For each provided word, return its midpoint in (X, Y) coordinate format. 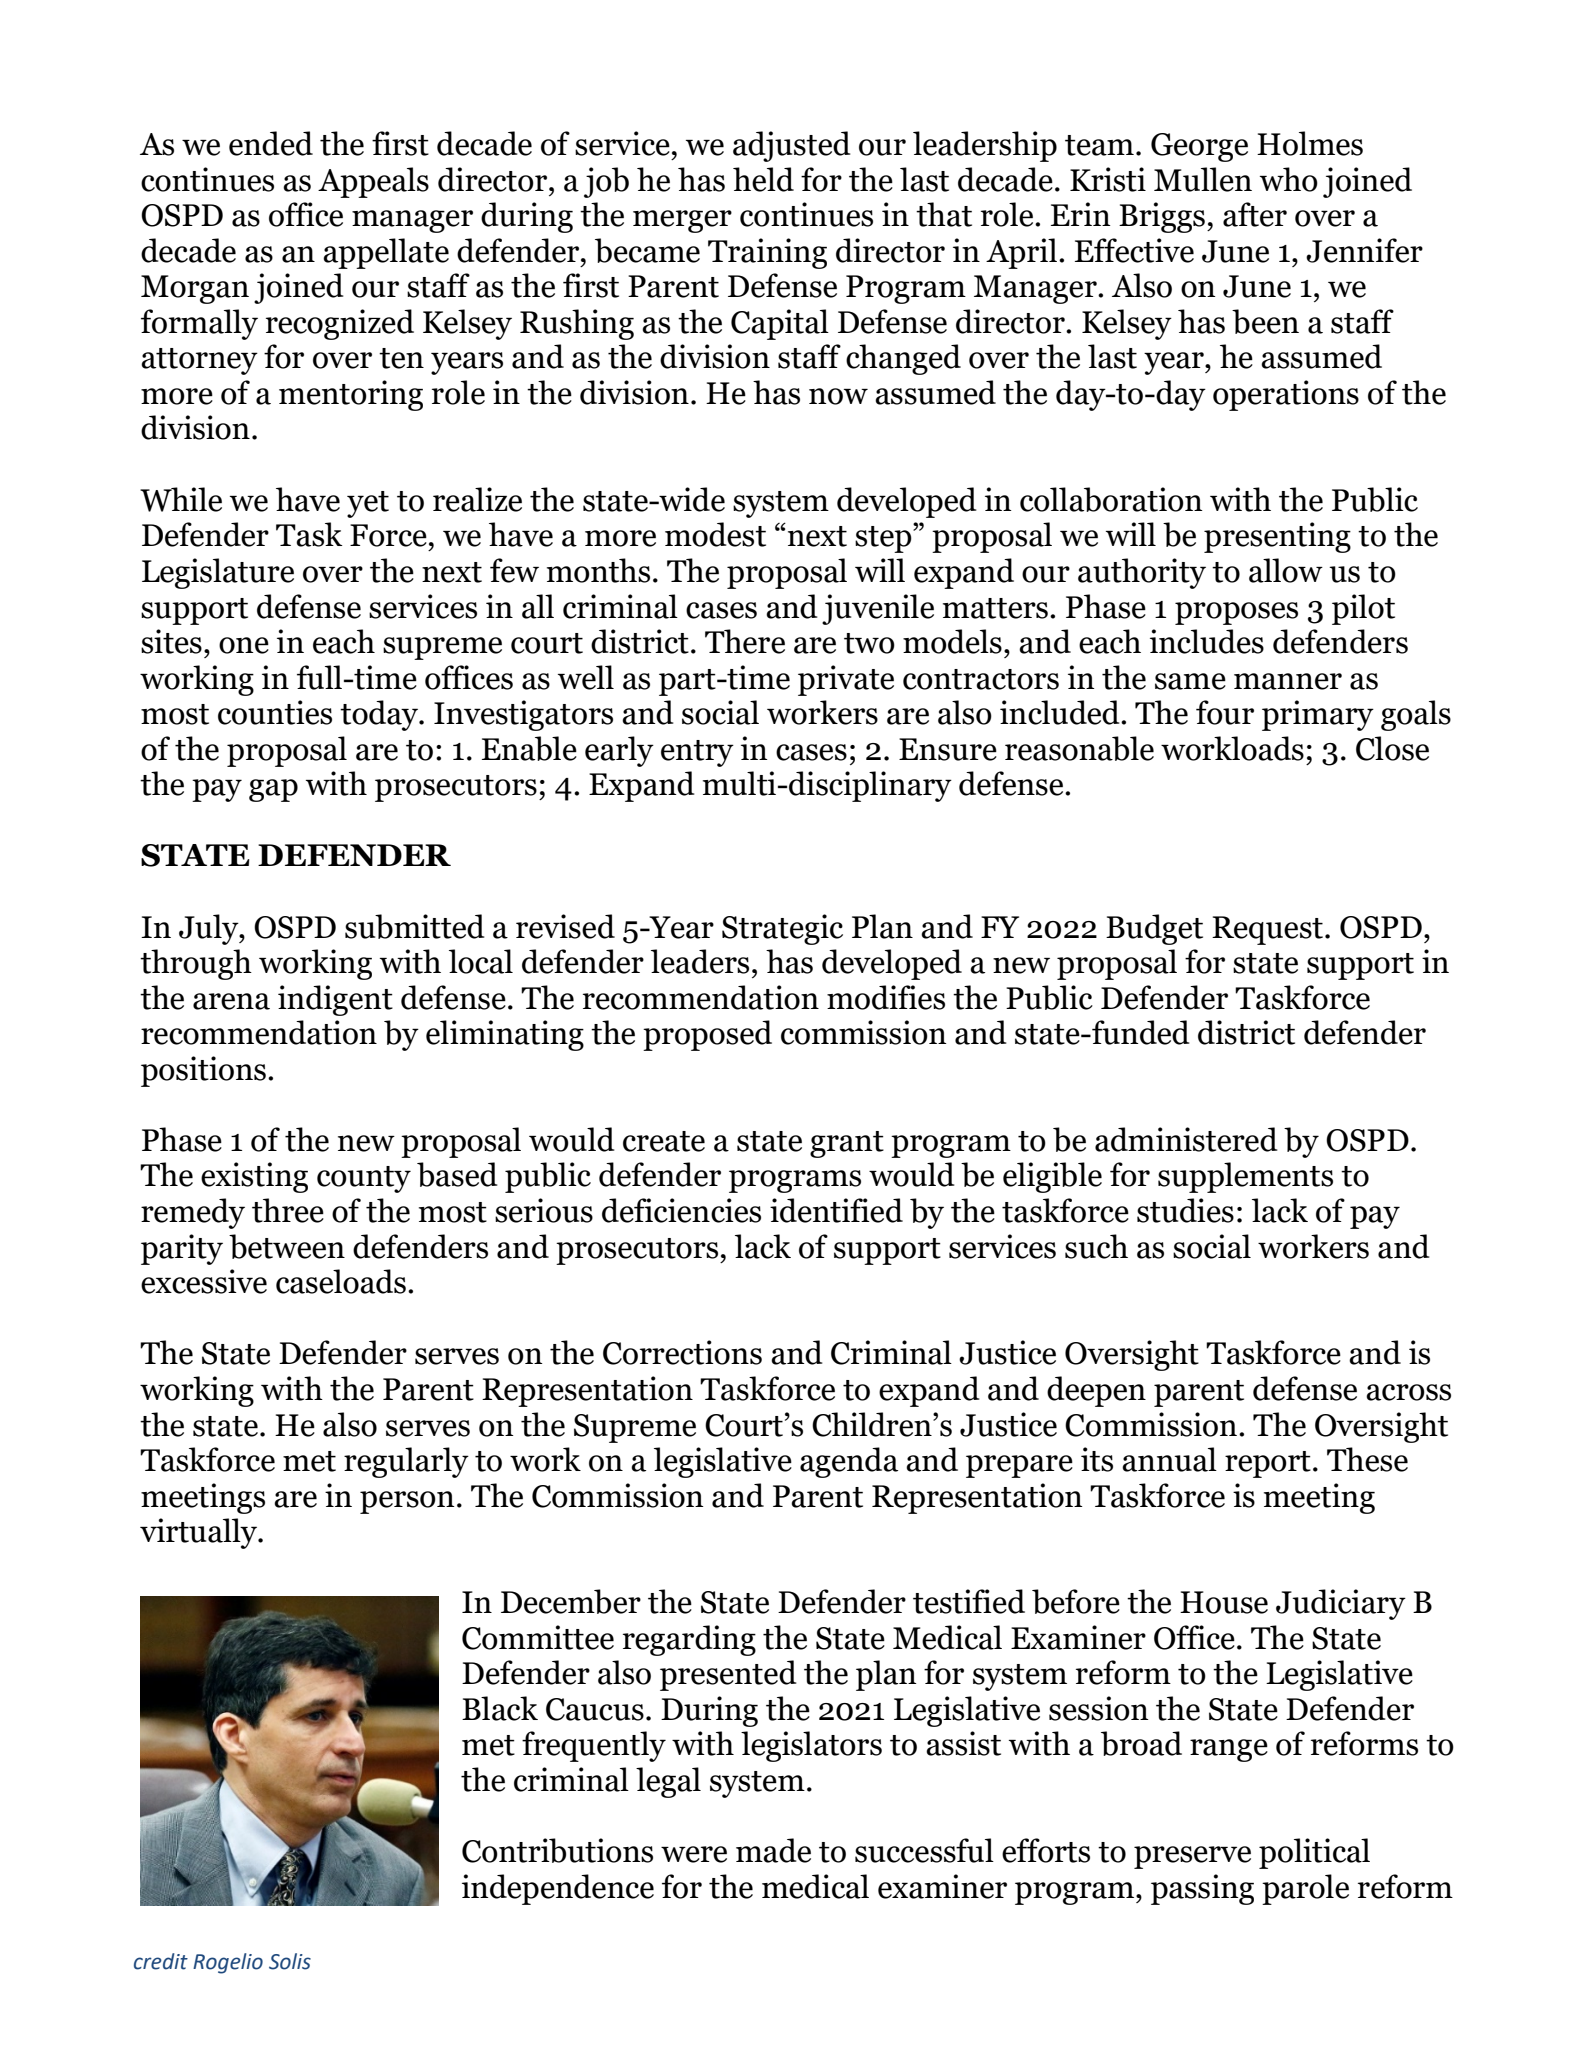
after (1255, 214)
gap (273, 790)
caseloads (341, 1281)
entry (697, 753)
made (773, 1850)
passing (1202, 1889)
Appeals (373, 182)
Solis (290, 1961)
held (763, 179)
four (1225, 712)
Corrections (682, 1352)
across (1408, 1392)
